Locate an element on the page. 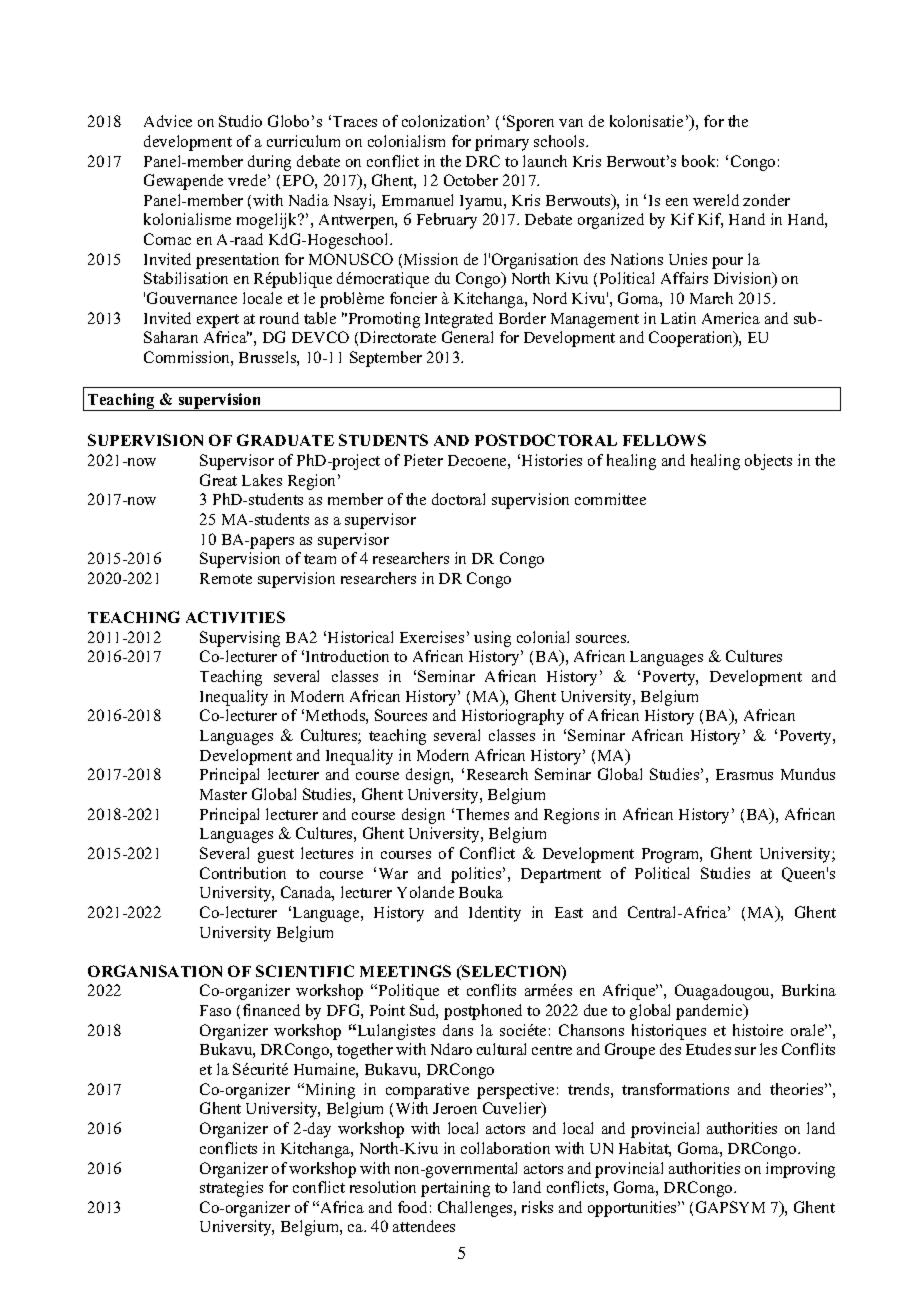 The image size is (924, 1308). GRADUATE is located at coordinates (285, 440).
